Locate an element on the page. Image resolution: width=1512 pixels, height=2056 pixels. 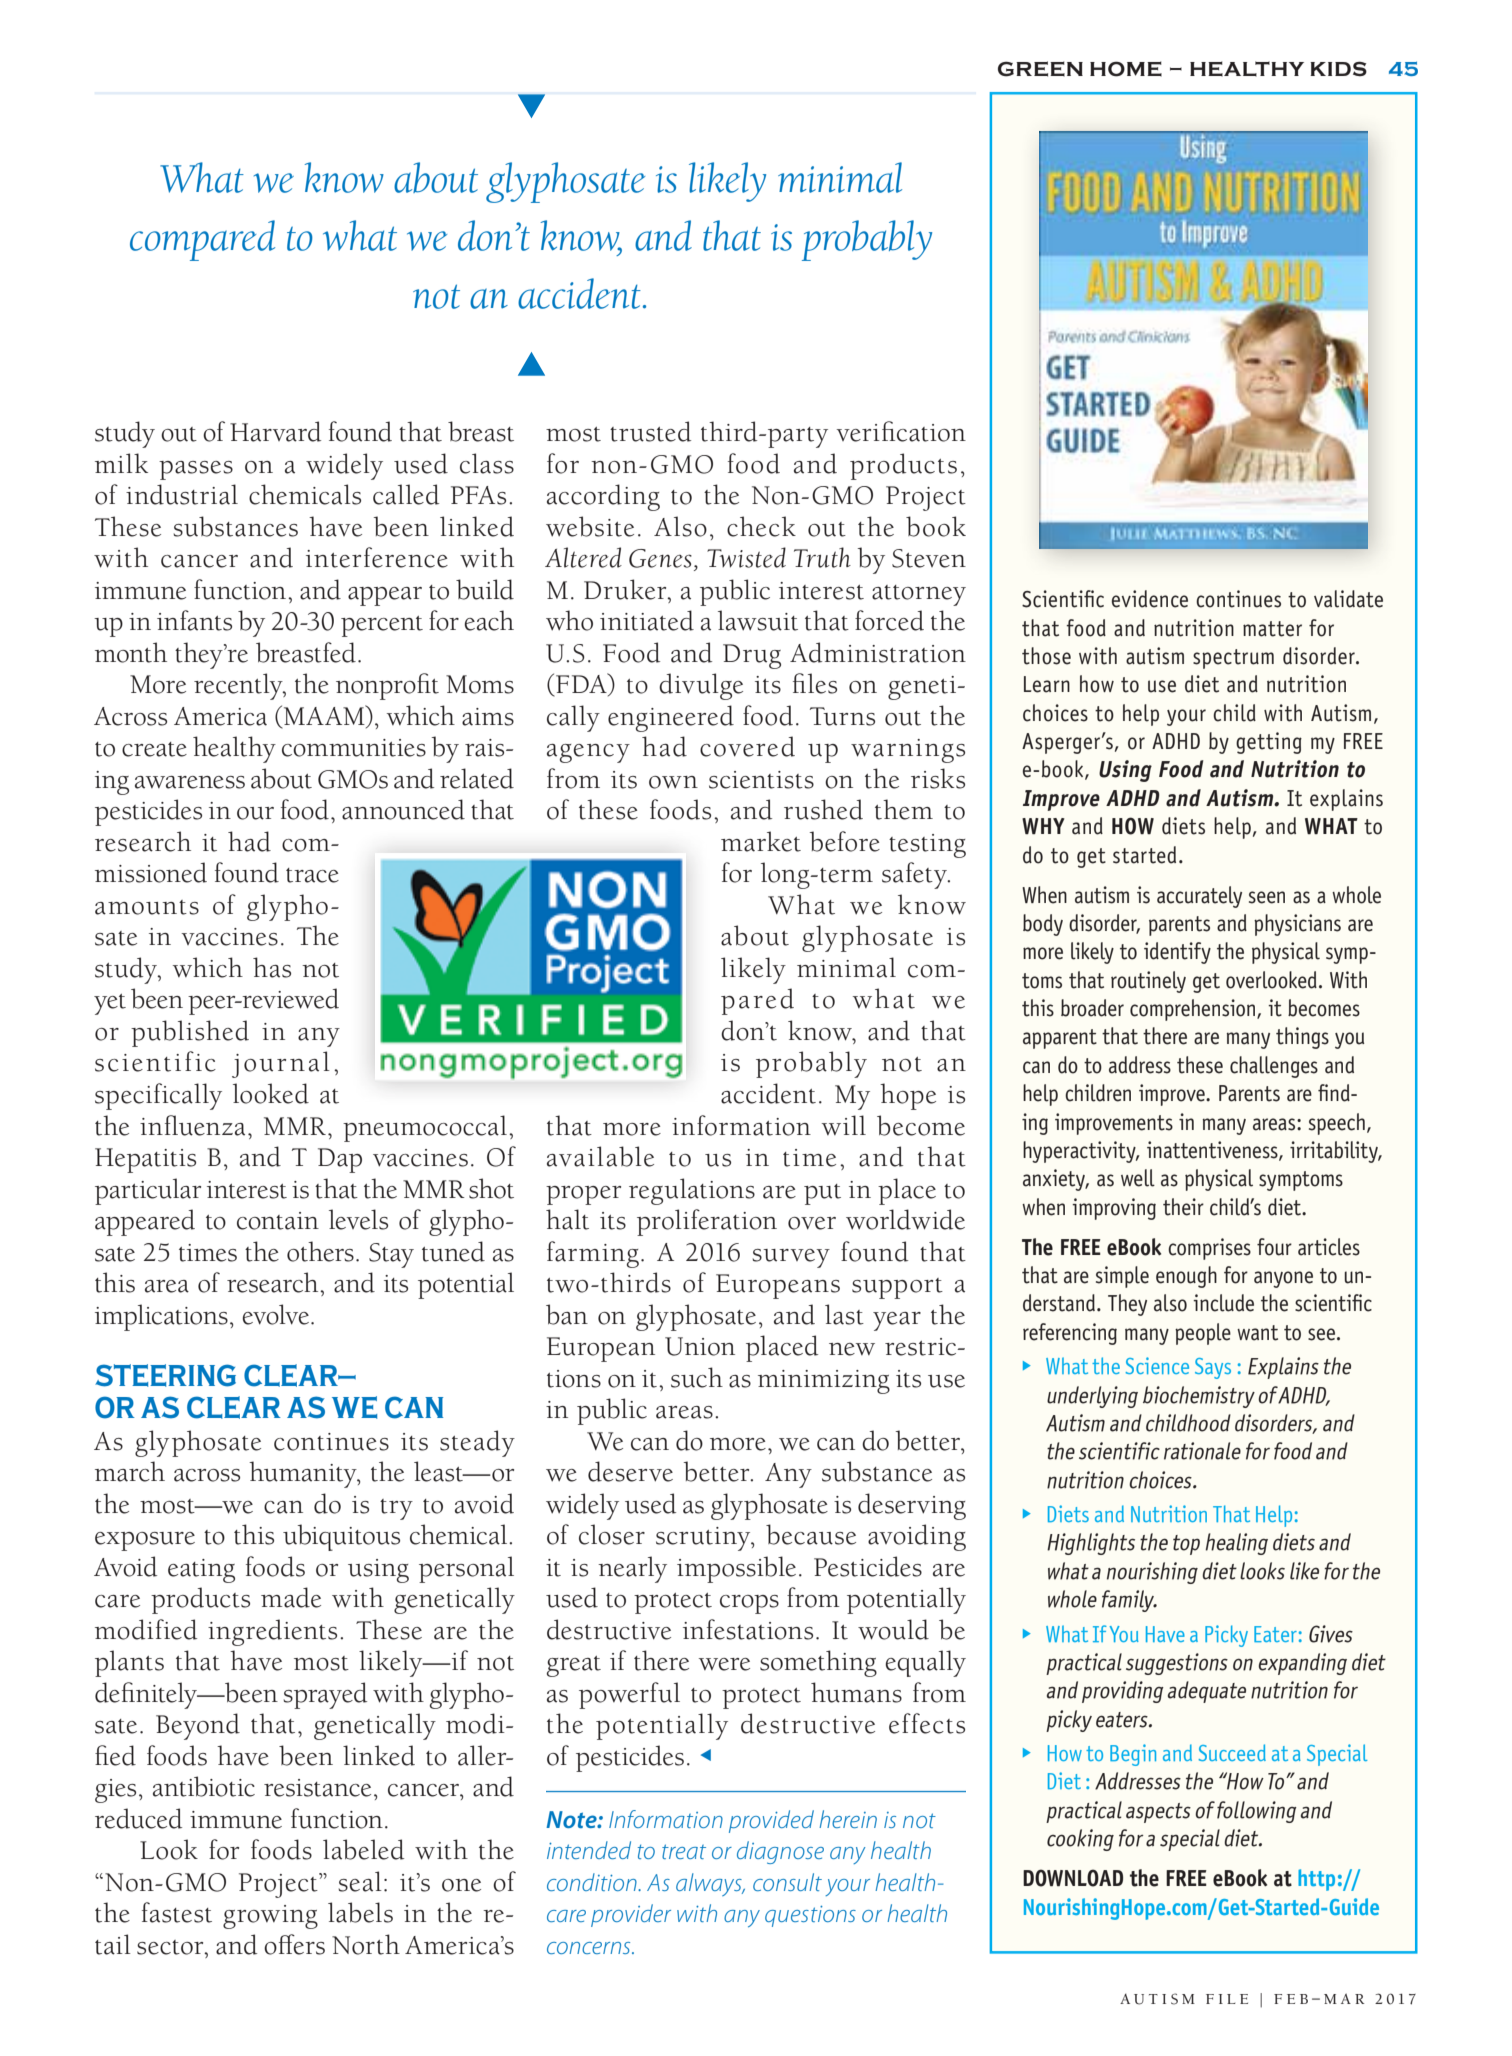
has is located at coordinates (272, 967).
